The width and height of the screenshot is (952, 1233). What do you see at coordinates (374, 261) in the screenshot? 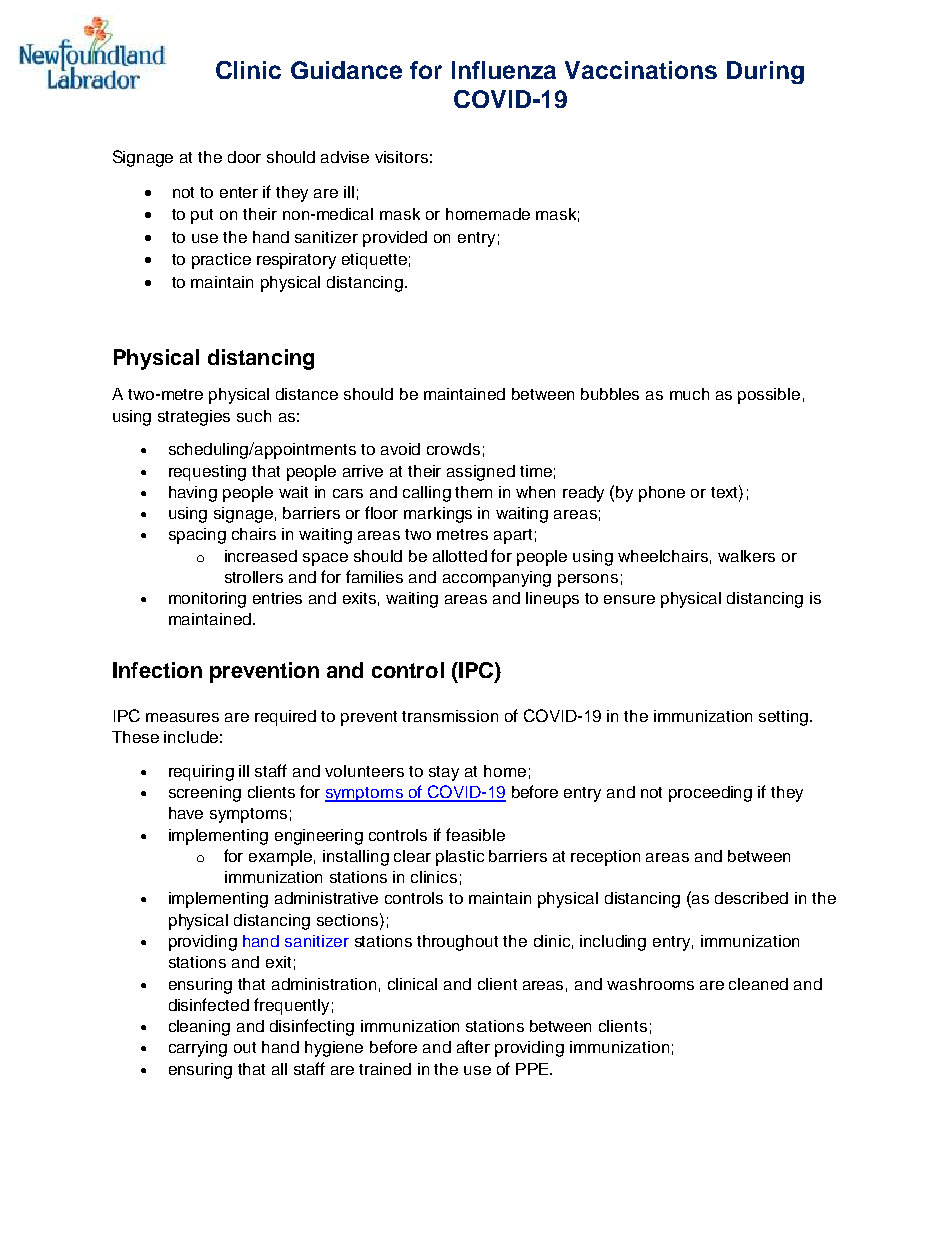
I see `etiquette` at bounding box center [374, 261].
